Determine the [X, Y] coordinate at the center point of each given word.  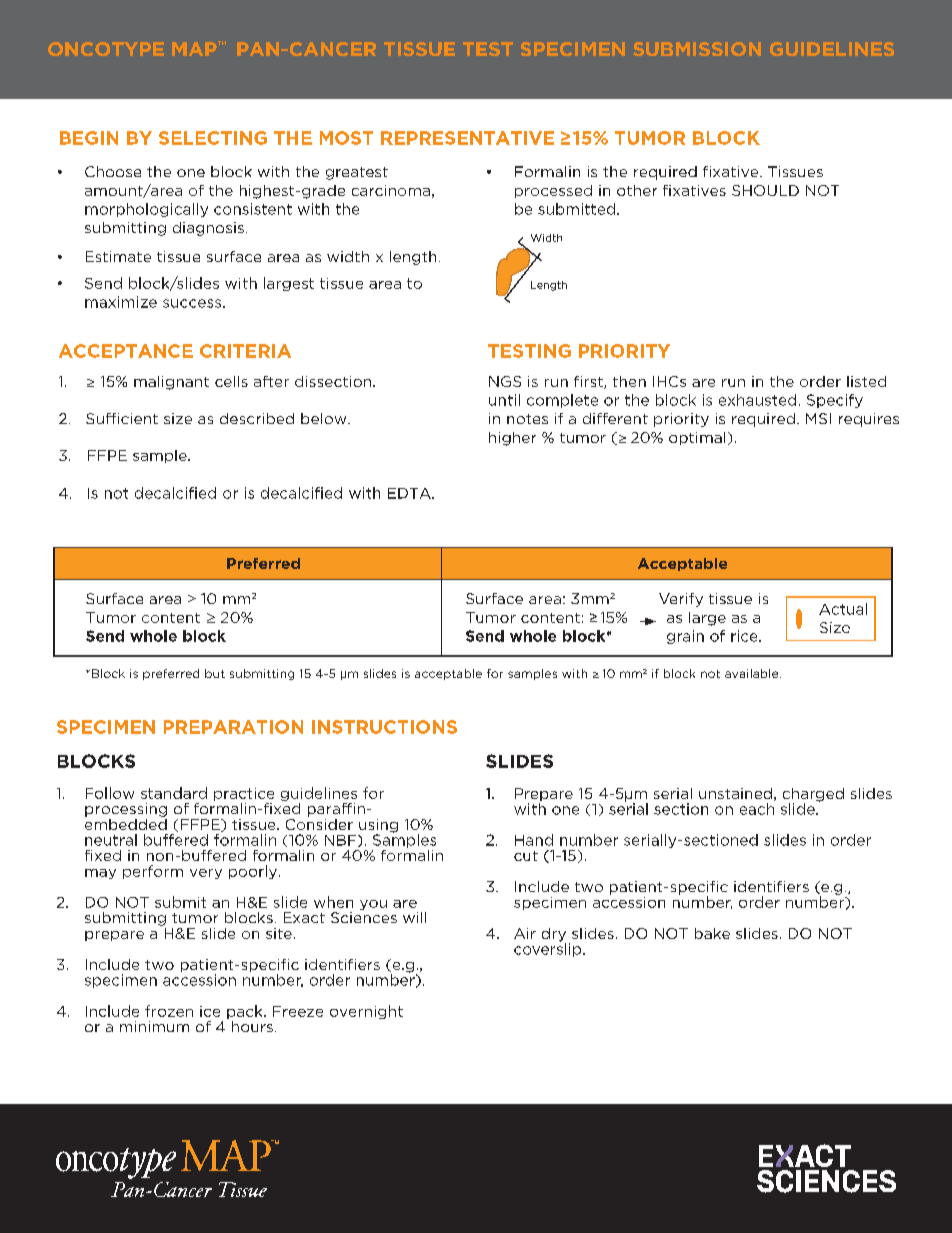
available [753, 673]
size [178, 418]
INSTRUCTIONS [384, 727]
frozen [169, 1011]
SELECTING [213, 138]
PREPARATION [233, 727]
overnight [366, 1012]
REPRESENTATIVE [467, 138]
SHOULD [765, 190]
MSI [818, 418]
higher [512, 439]
